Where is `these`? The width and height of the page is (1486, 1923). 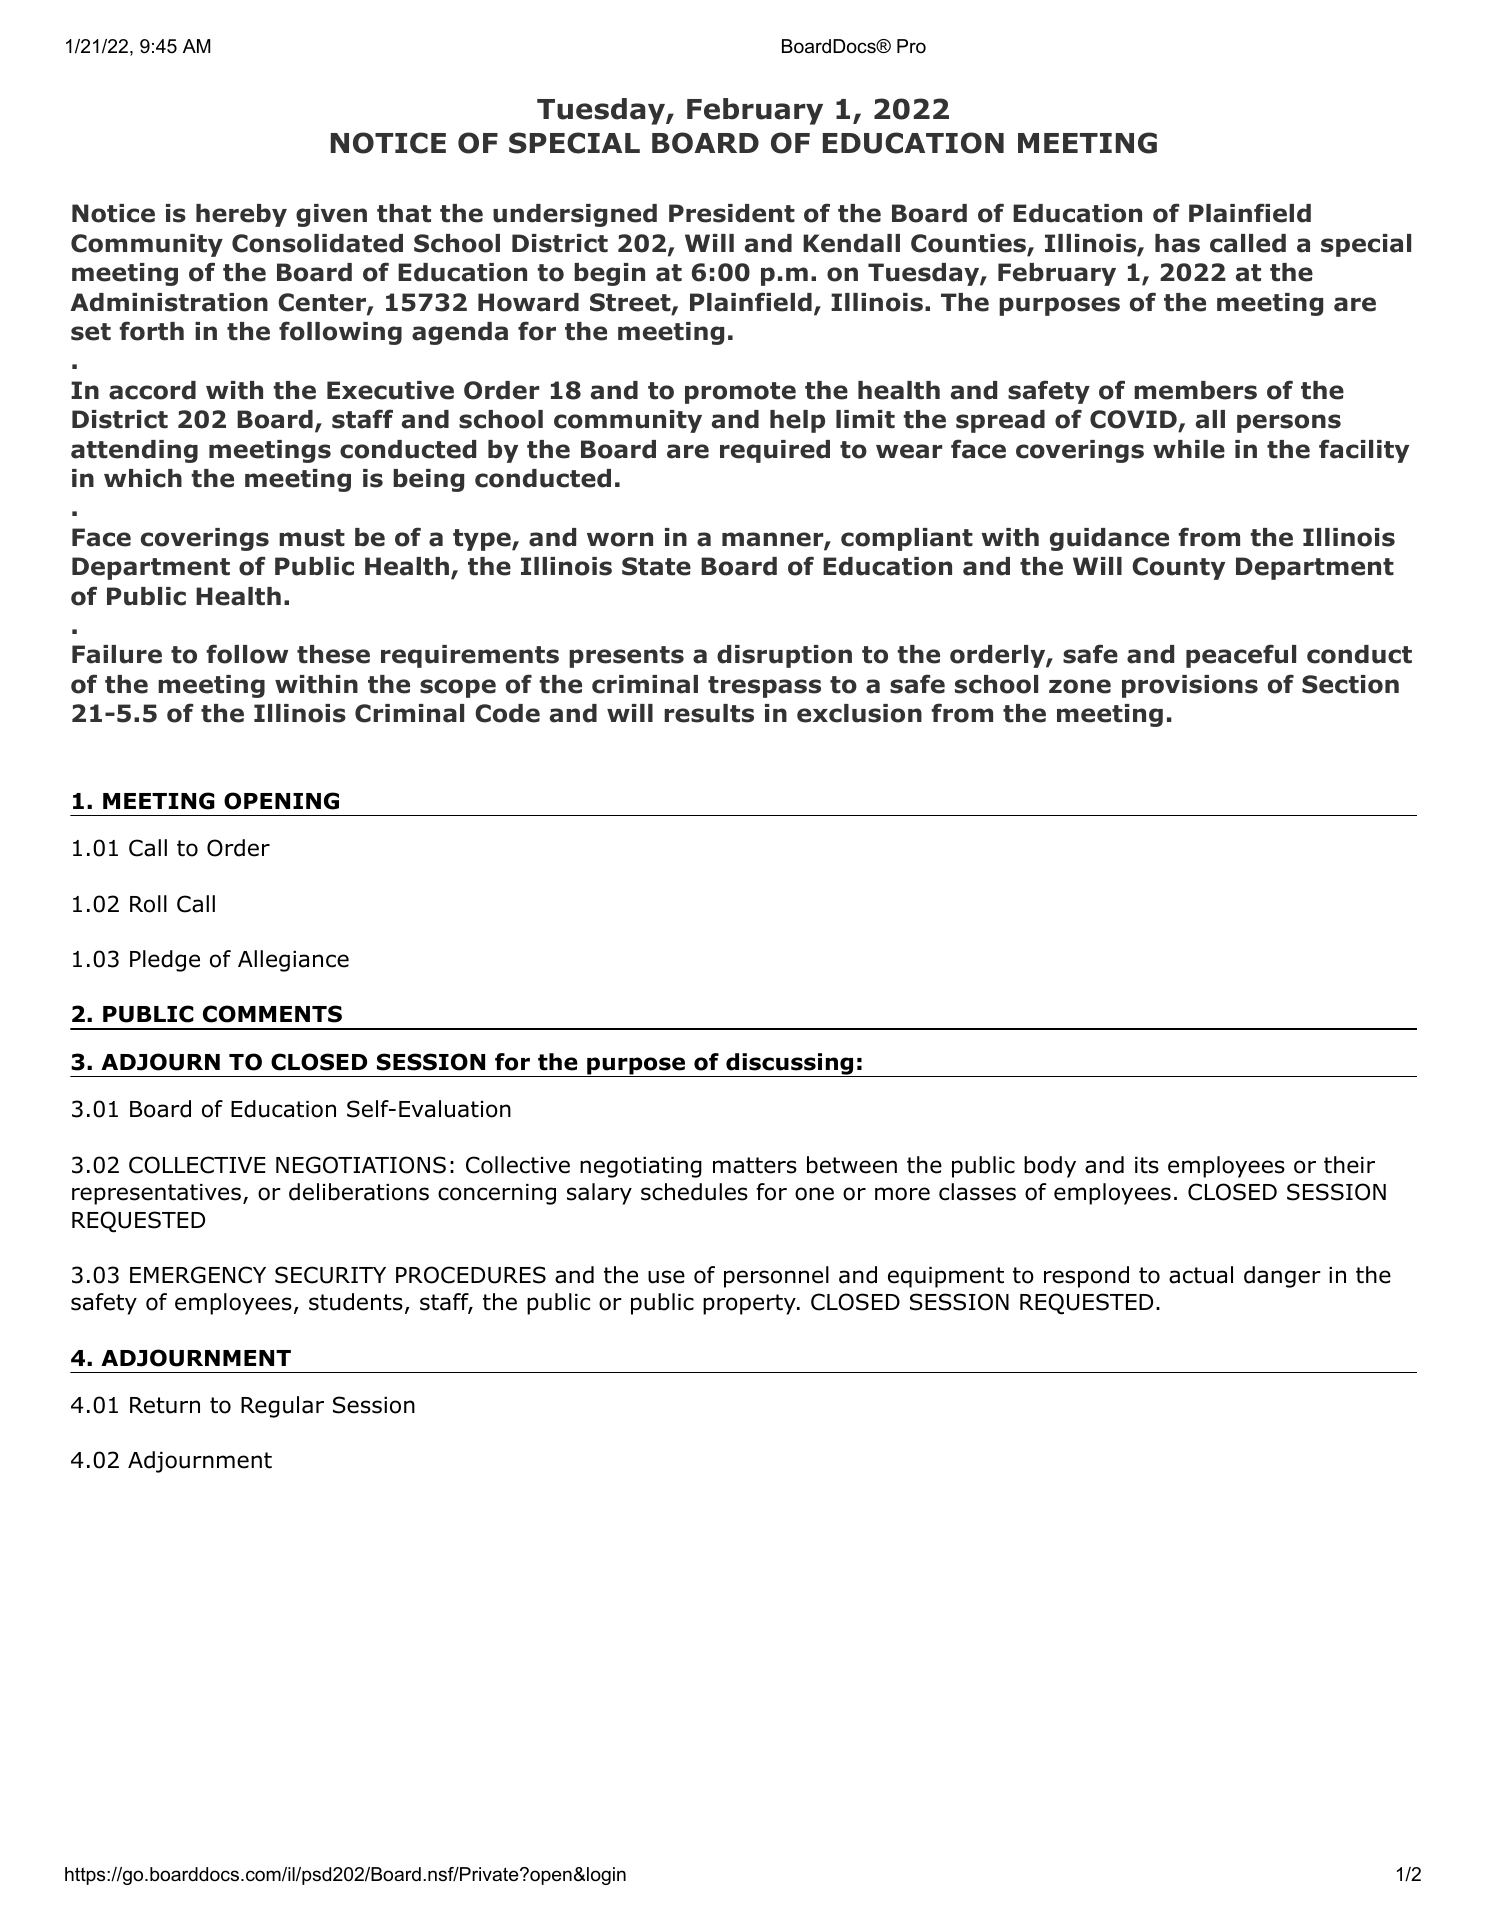 these is located at coordinates (333, 654).
